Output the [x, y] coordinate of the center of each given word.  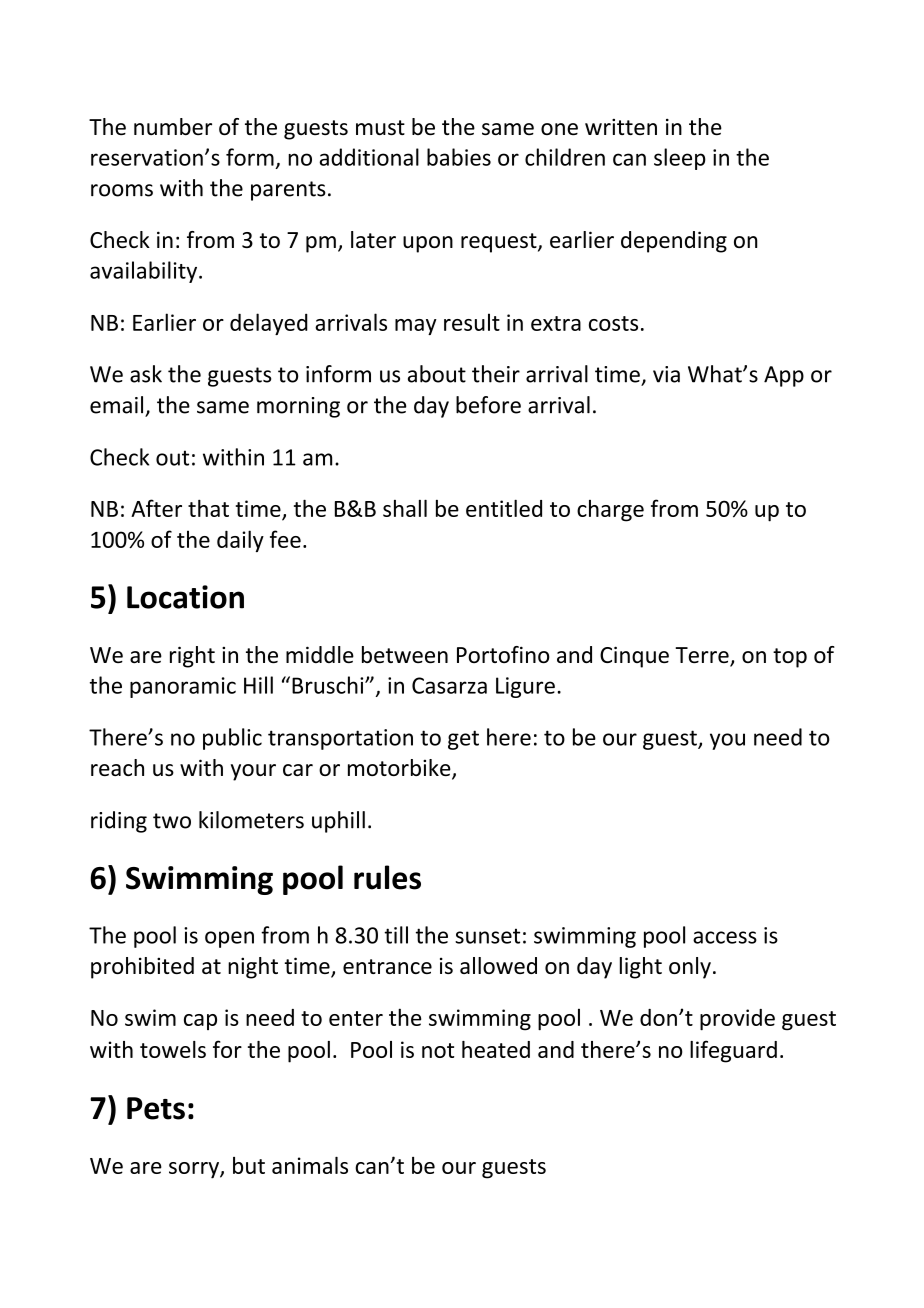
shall [405, 508]
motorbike [400, 769]
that [208, 508]
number [173, 126]
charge [610, 511]
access [725, 937]
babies [459, 157]
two [172, 821]
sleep [680, 159]
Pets [156, 1108]
